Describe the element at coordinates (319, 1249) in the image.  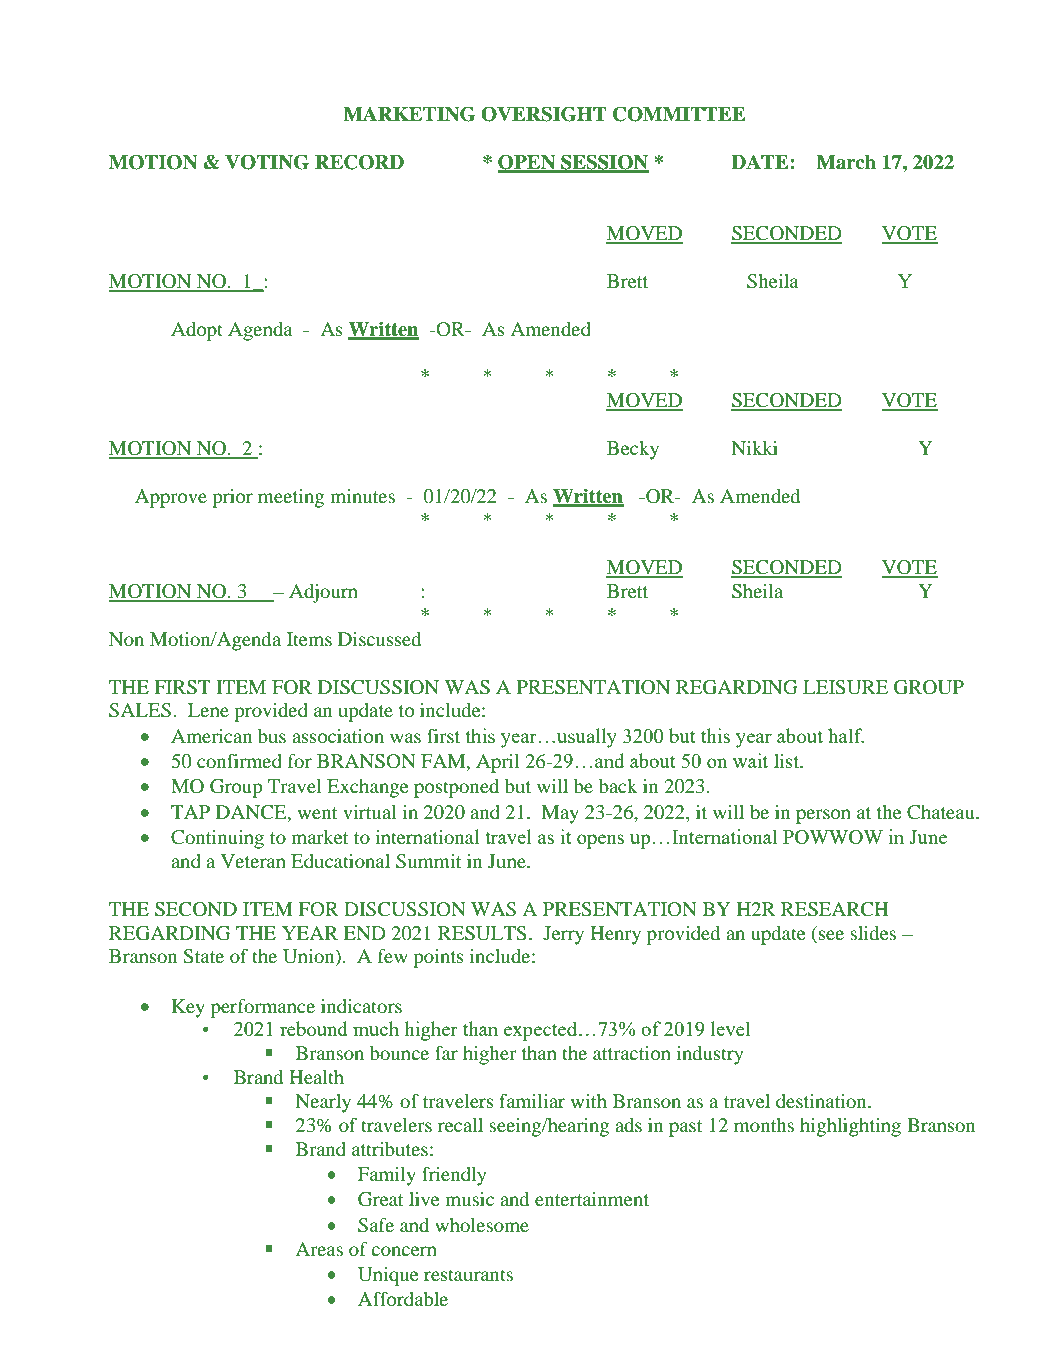
I see `Areas` at that location.
